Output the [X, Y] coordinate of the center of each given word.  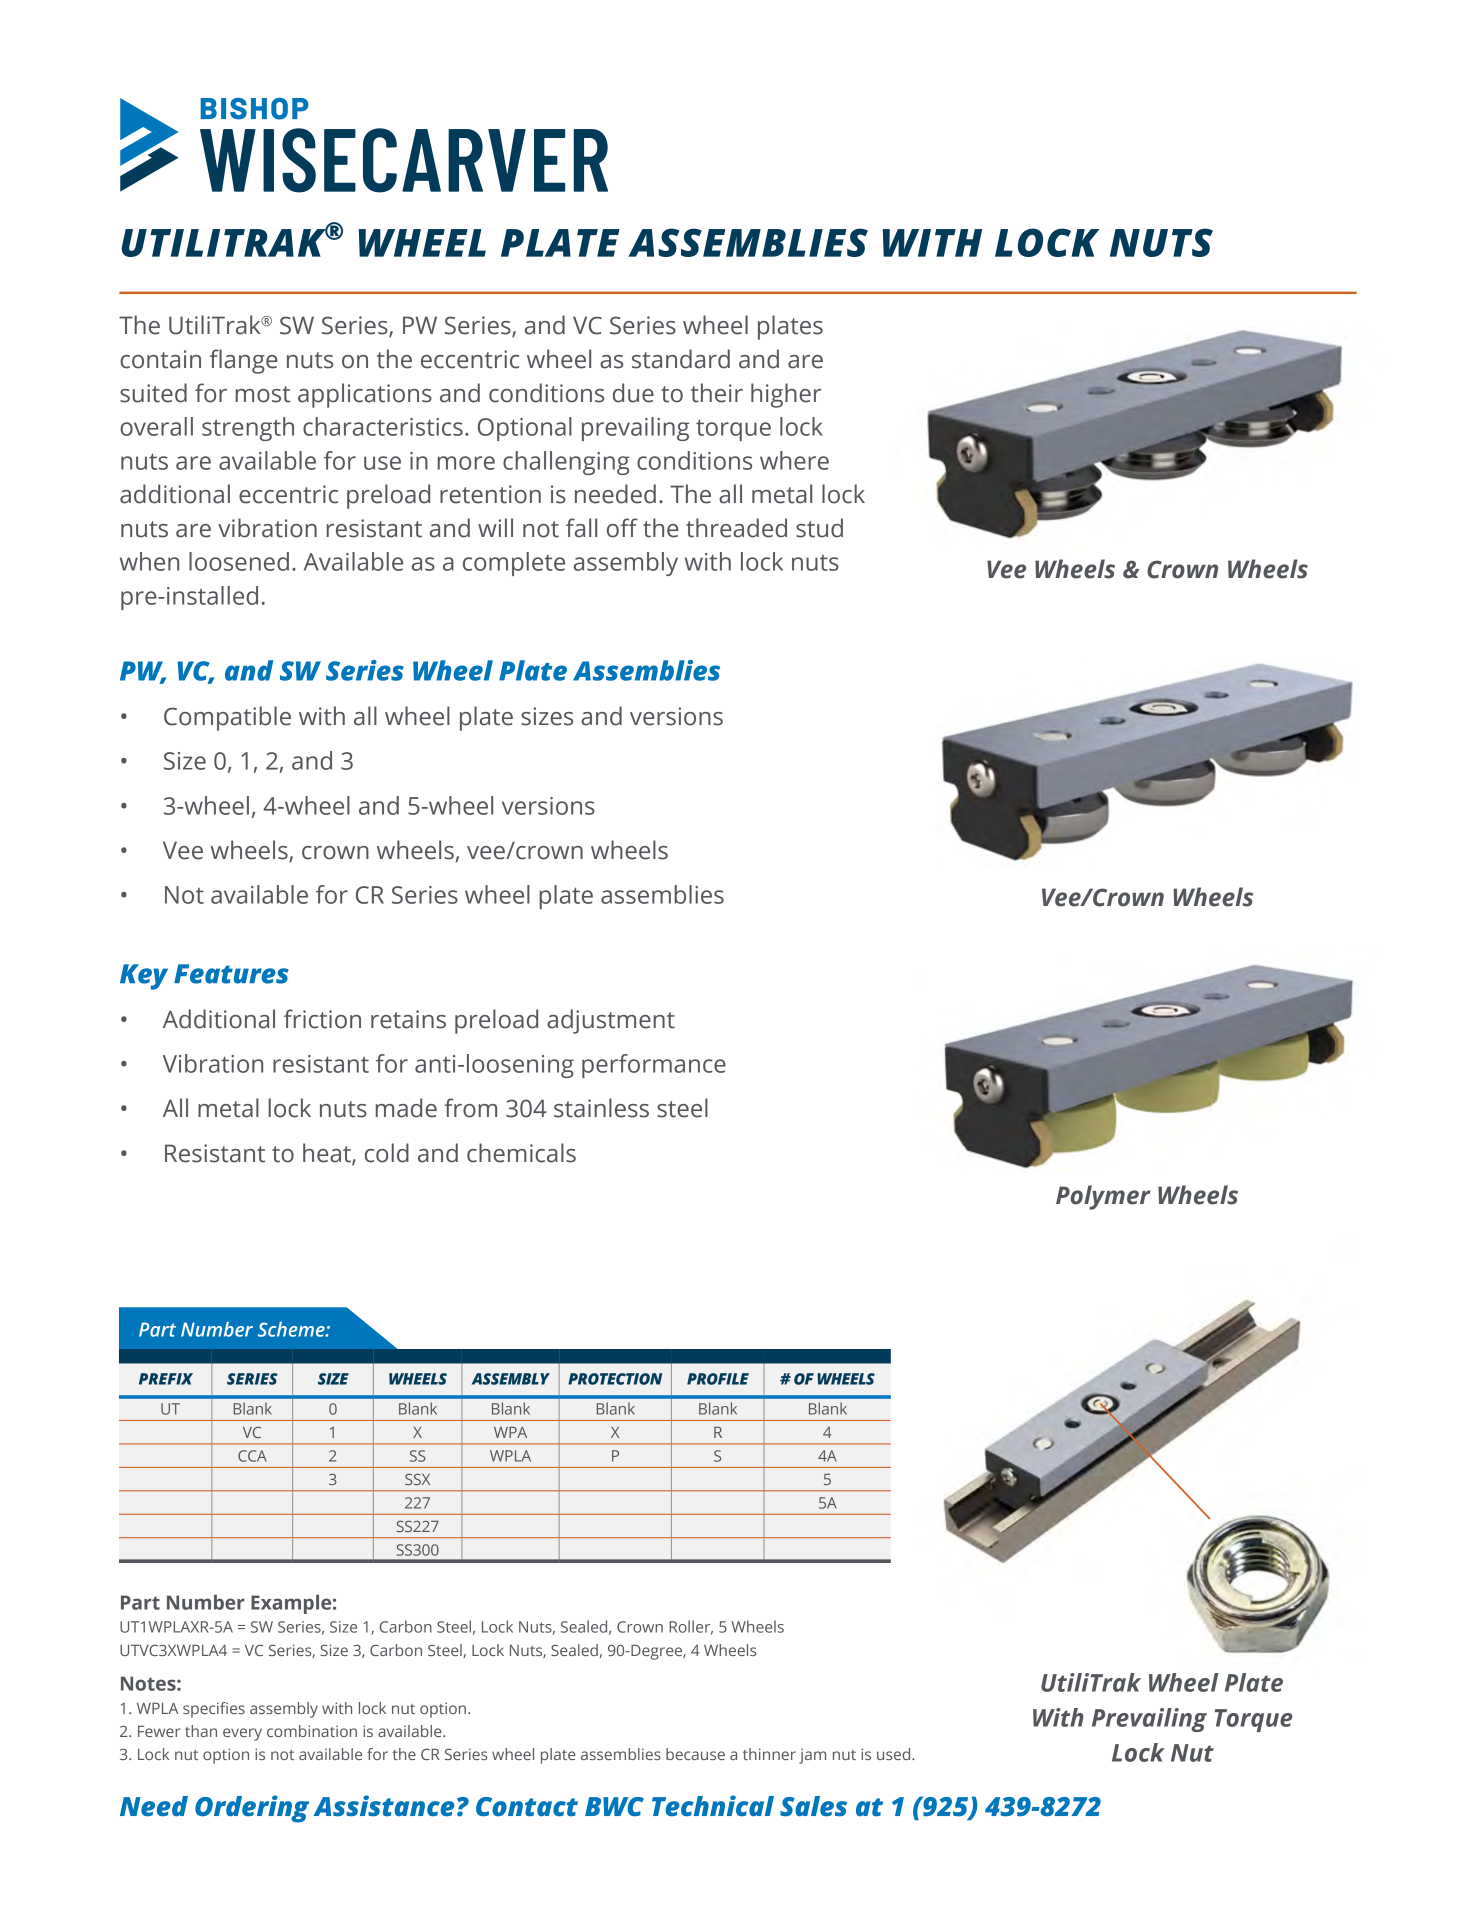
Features [231, 974]
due [633, 393]
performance [654, 1066]
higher [786, 395]
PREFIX [166, 1379]
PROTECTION [615, 1379]
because [695, 1754]
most [263, 394]
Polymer [1103, 1197]
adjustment [611, 1021]
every [242, 1734]
